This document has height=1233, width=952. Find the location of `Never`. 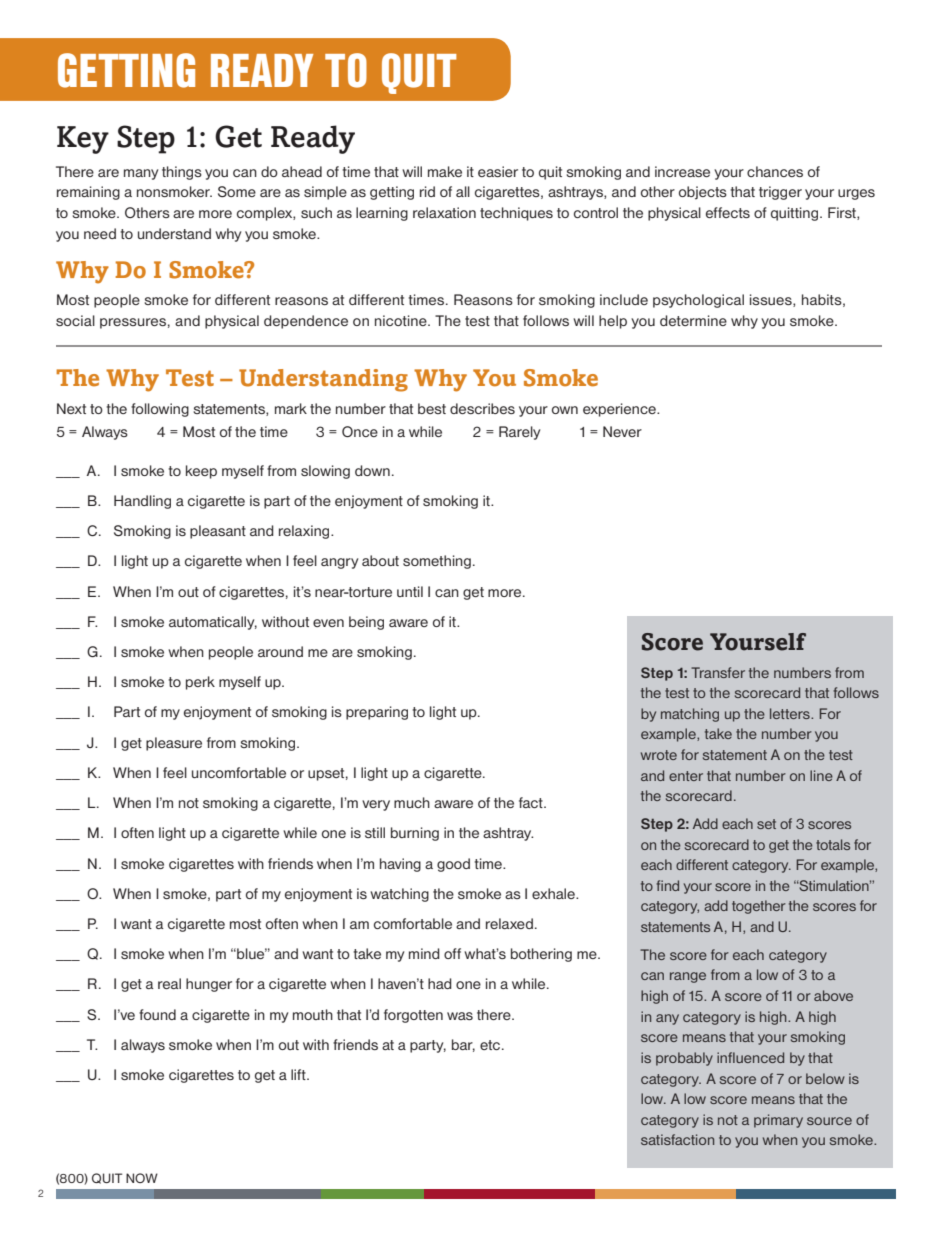

Never is located at coordinates (622, 431).
